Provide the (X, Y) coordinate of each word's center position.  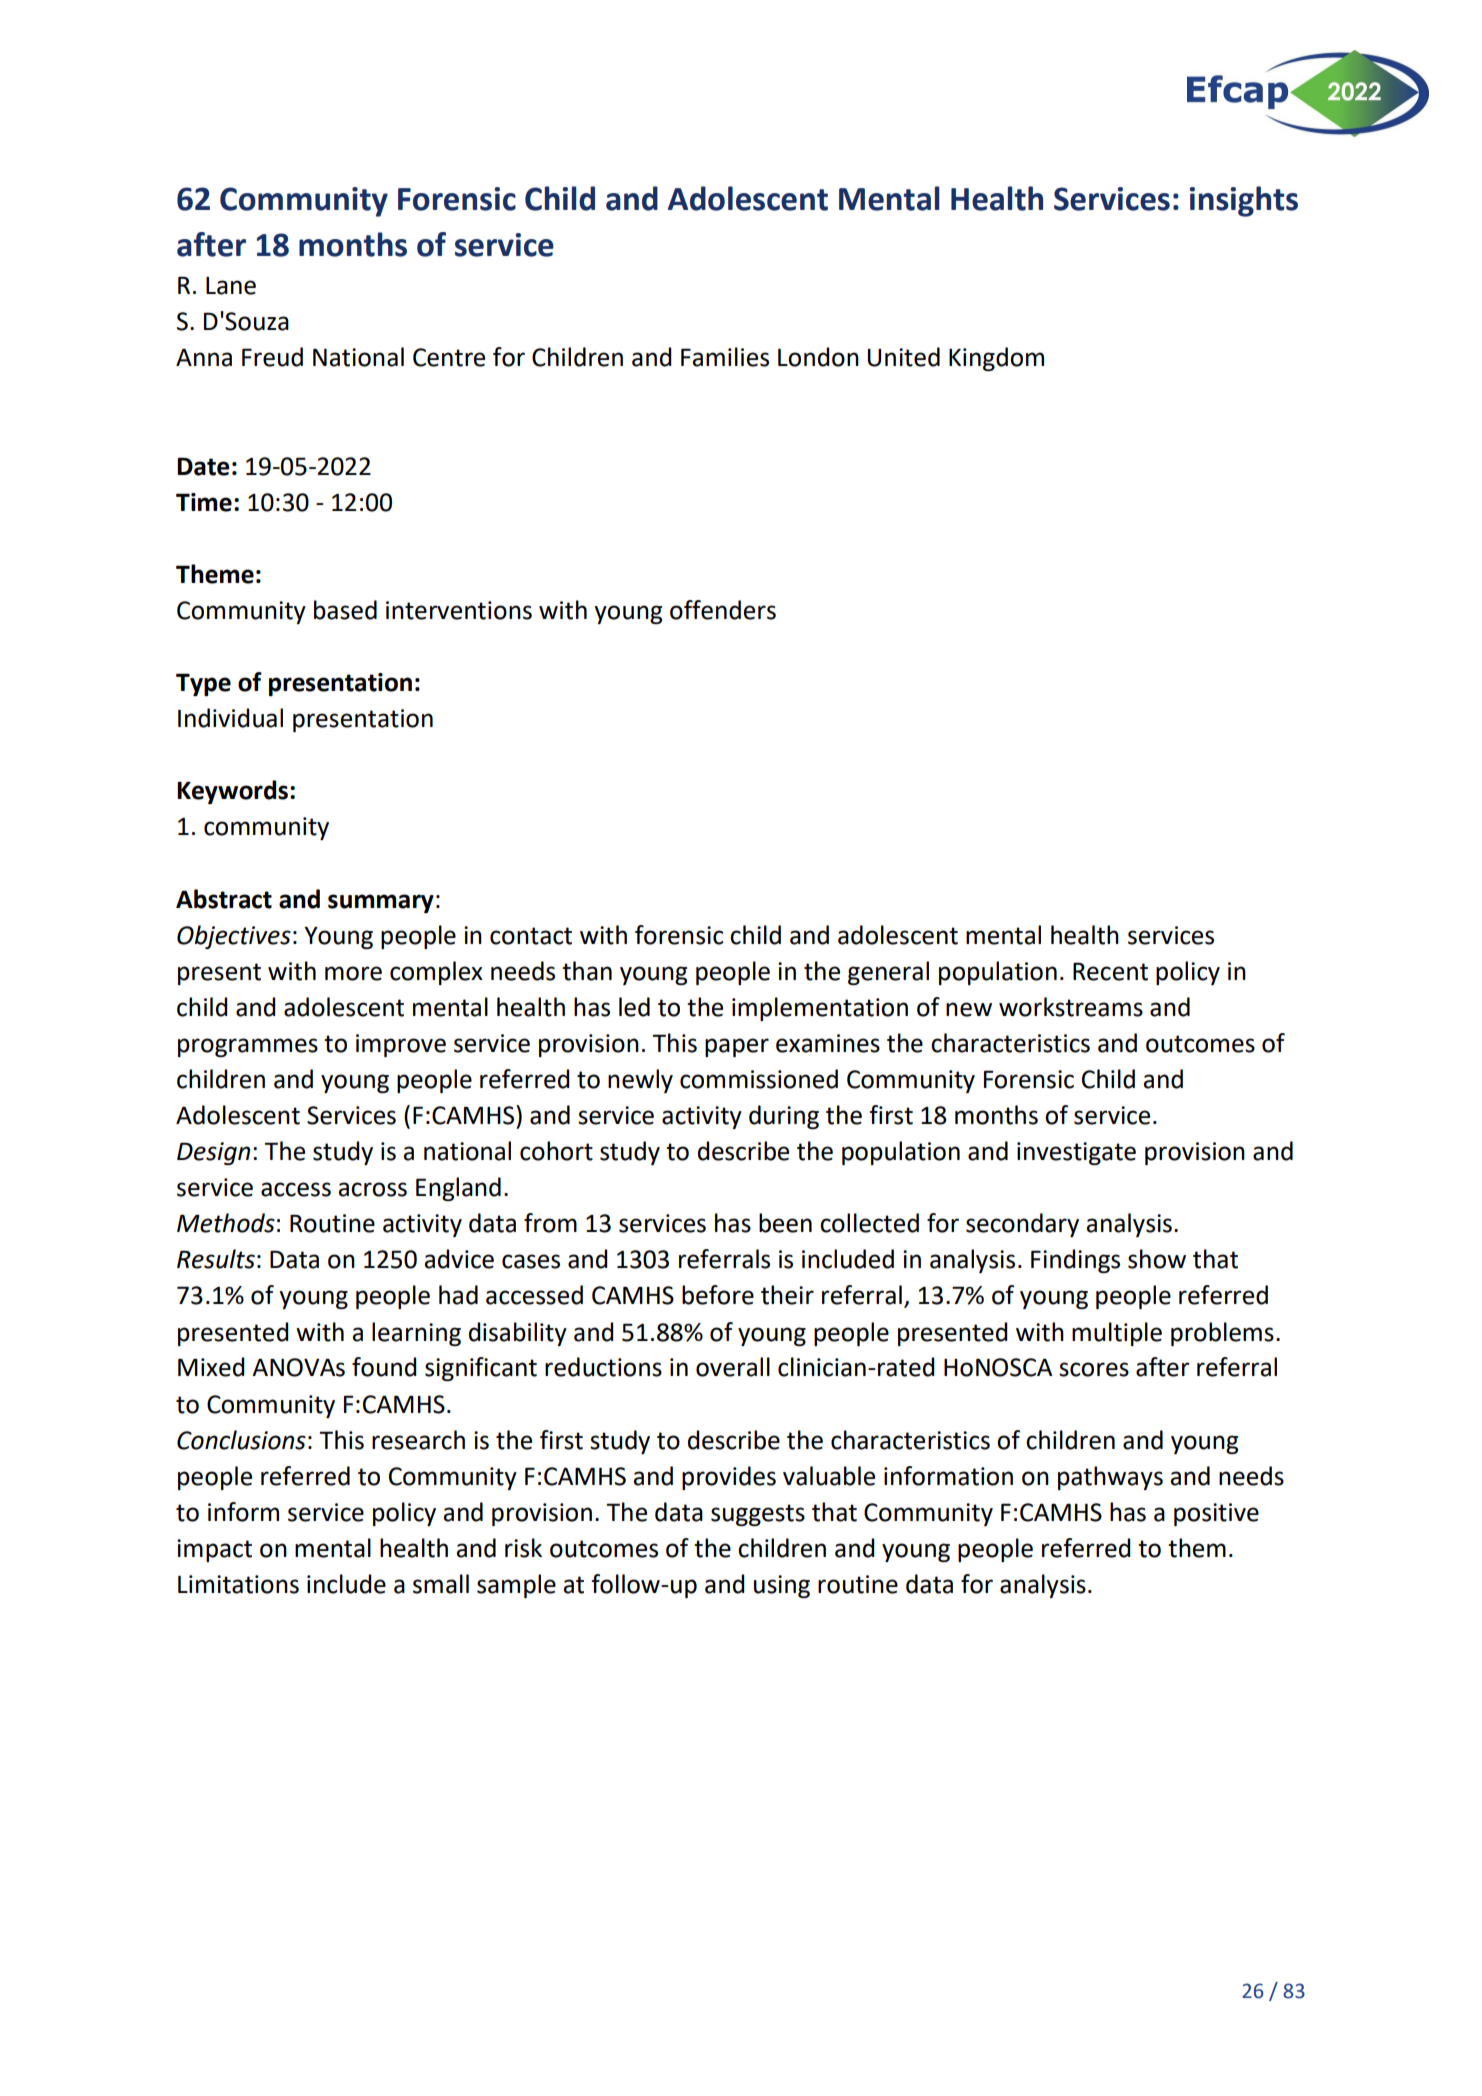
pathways (1110, 1478)
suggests (758, 1515)
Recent (1110, 971)
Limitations (238, 1584)
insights (1244, 201)
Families (725, 357)
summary (381, 903)
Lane (231, 286)
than (587, 971)
